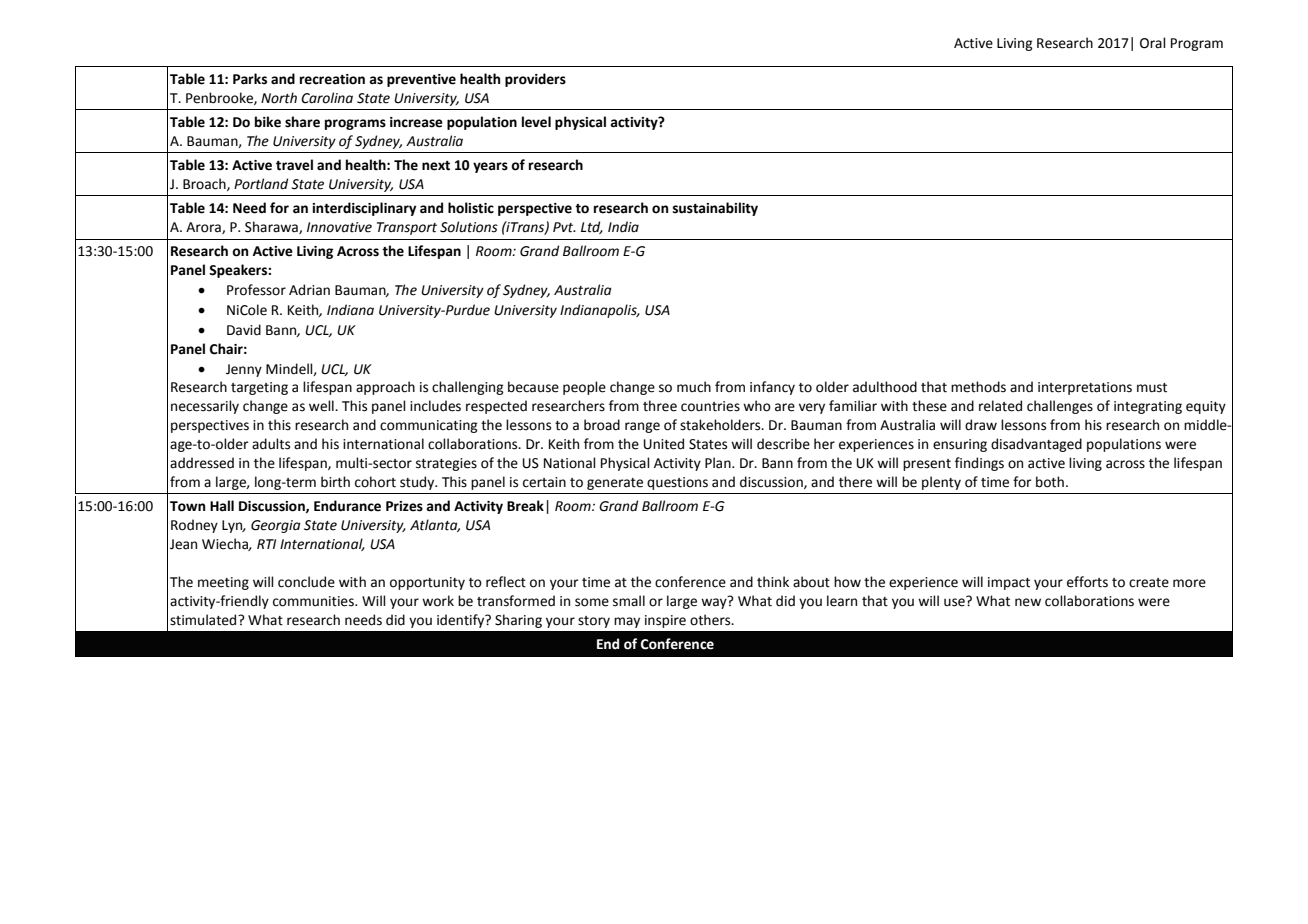 The image size is (1308, 924). I want to click on much, so click(694, 387).
